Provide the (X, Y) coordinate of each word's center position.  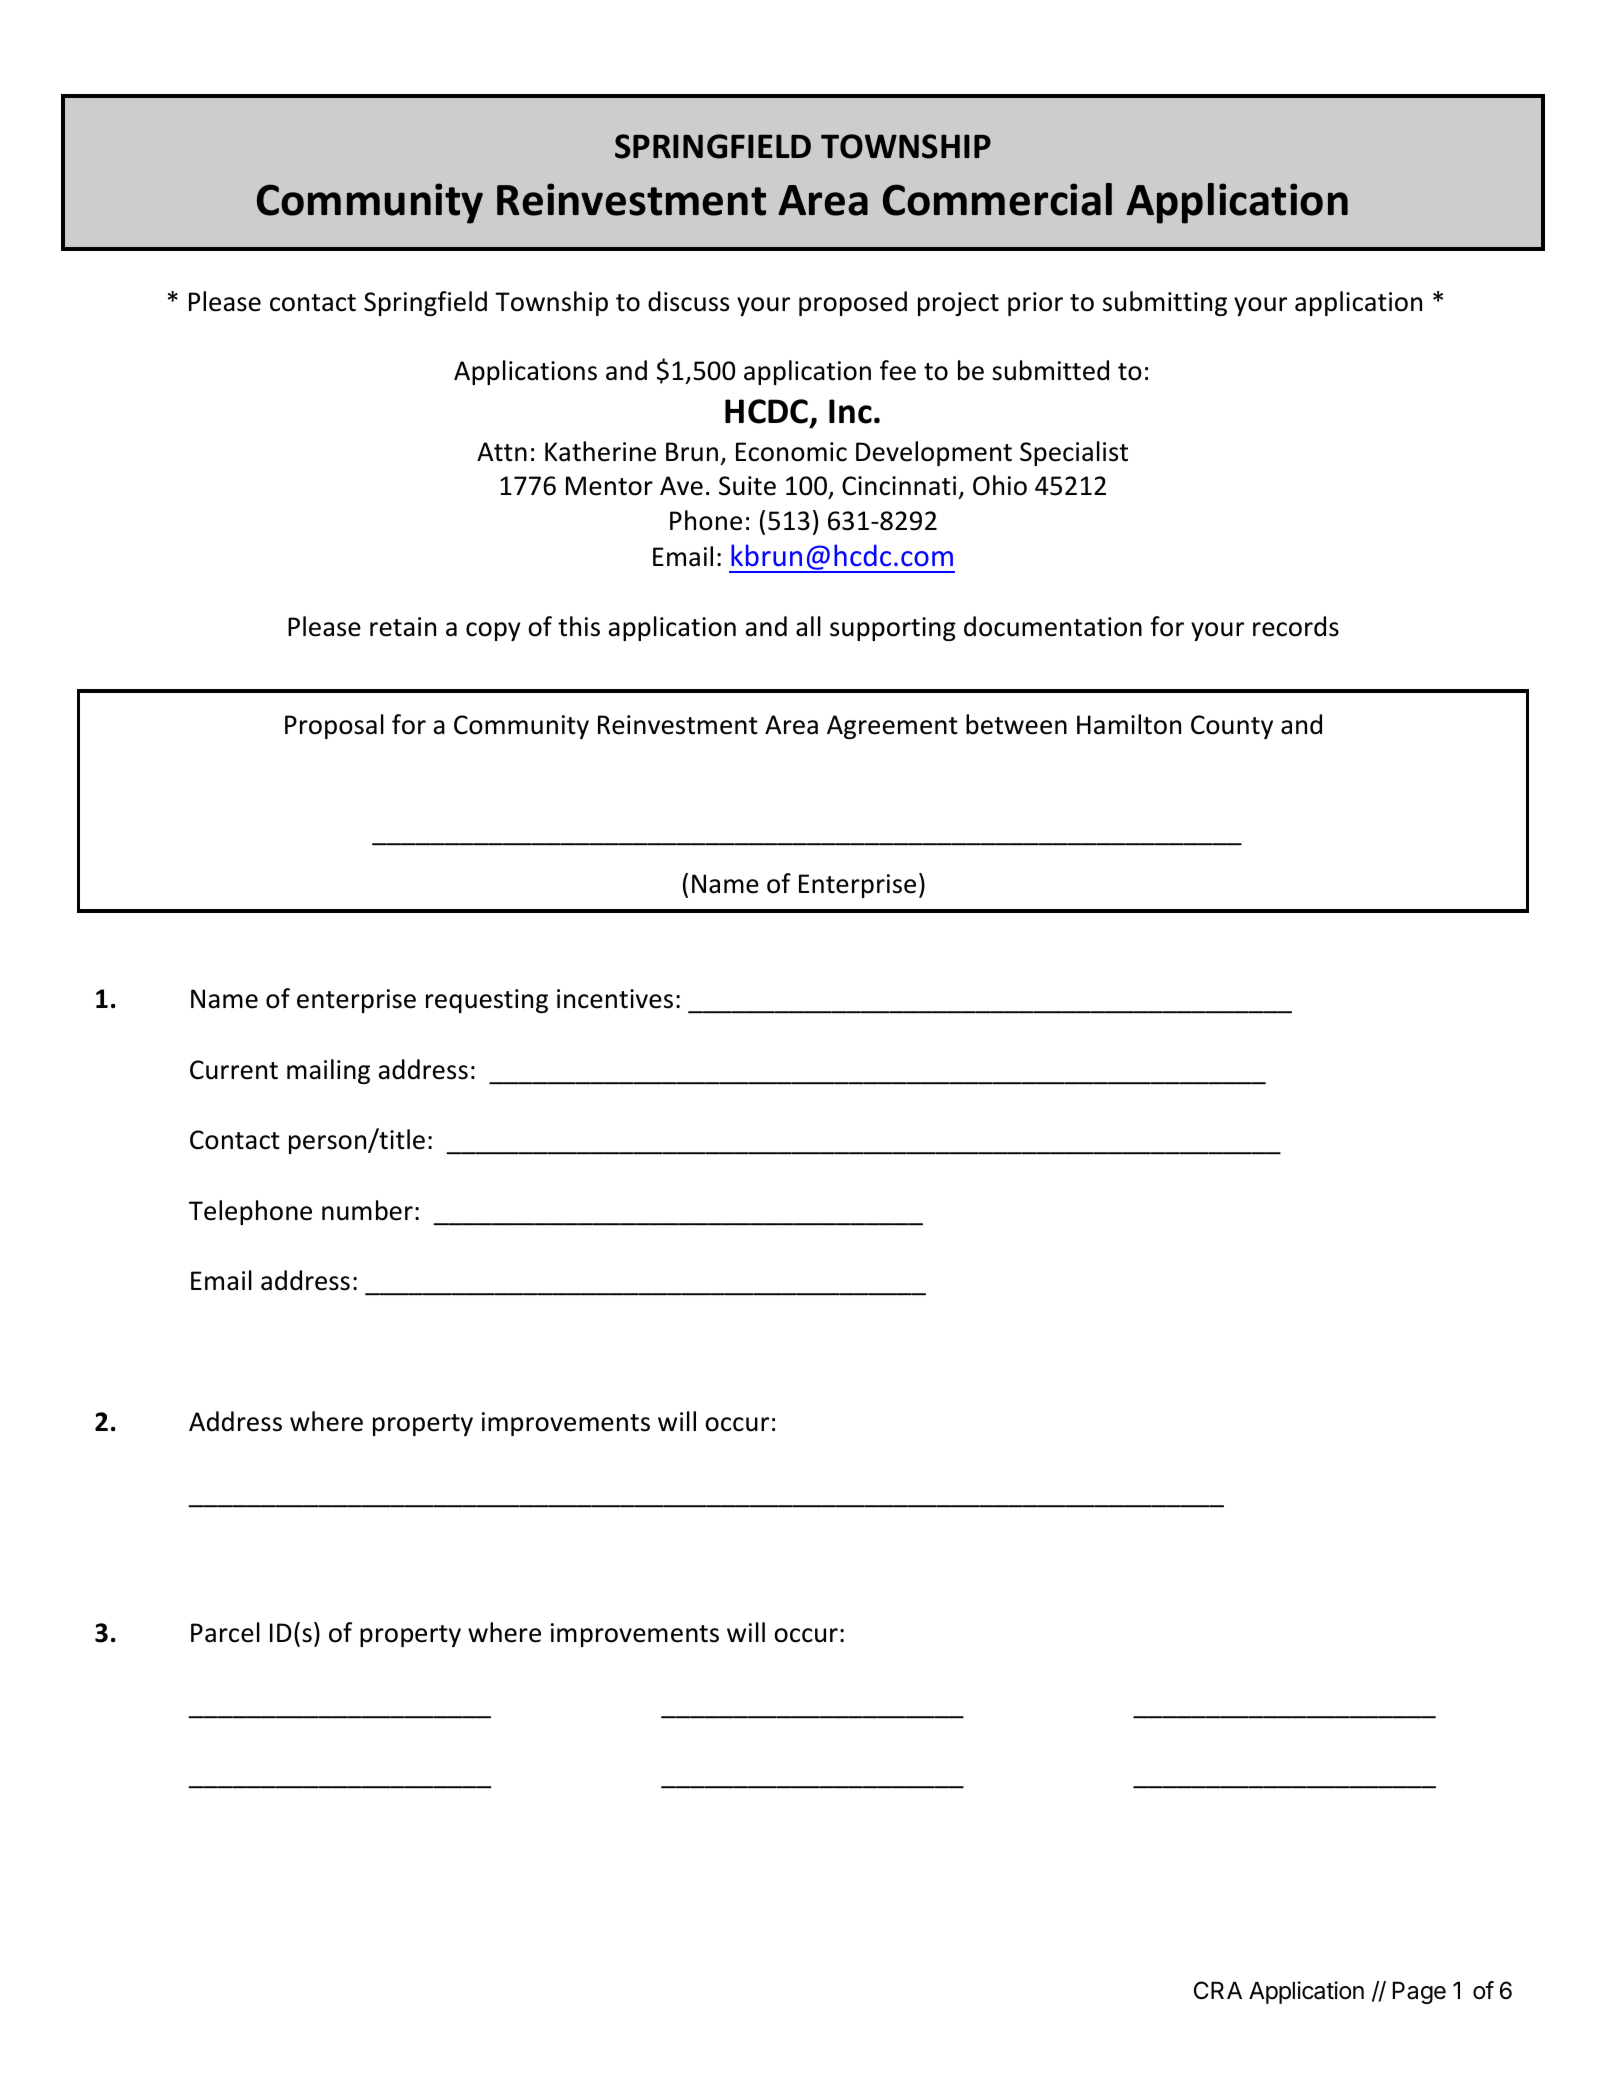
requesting (487, 1001)
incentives (615, 999)
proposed (853, 303)
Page (1419, 1993)
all (808, 626)
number (367, 1210)
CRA (1218, 1990)
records (1296, 626)
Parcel (225, 1632)
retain (403, 627)
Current (234, 1070)
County (1232, 727)
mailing (328, 1071)
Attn (502, 452)
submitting (1165, 303)
